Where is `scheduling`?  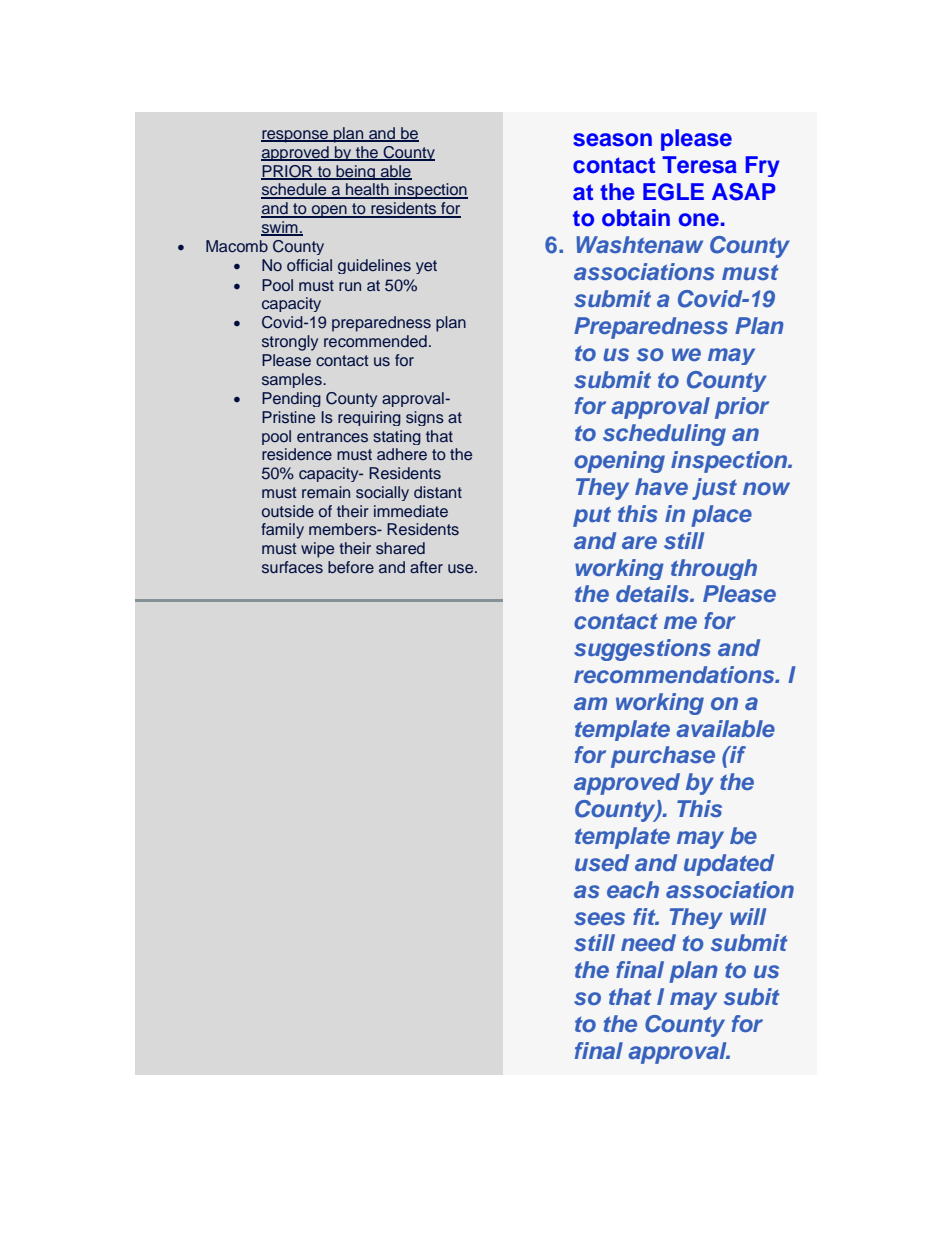
scheduling is located at coordinates (664, 435).
